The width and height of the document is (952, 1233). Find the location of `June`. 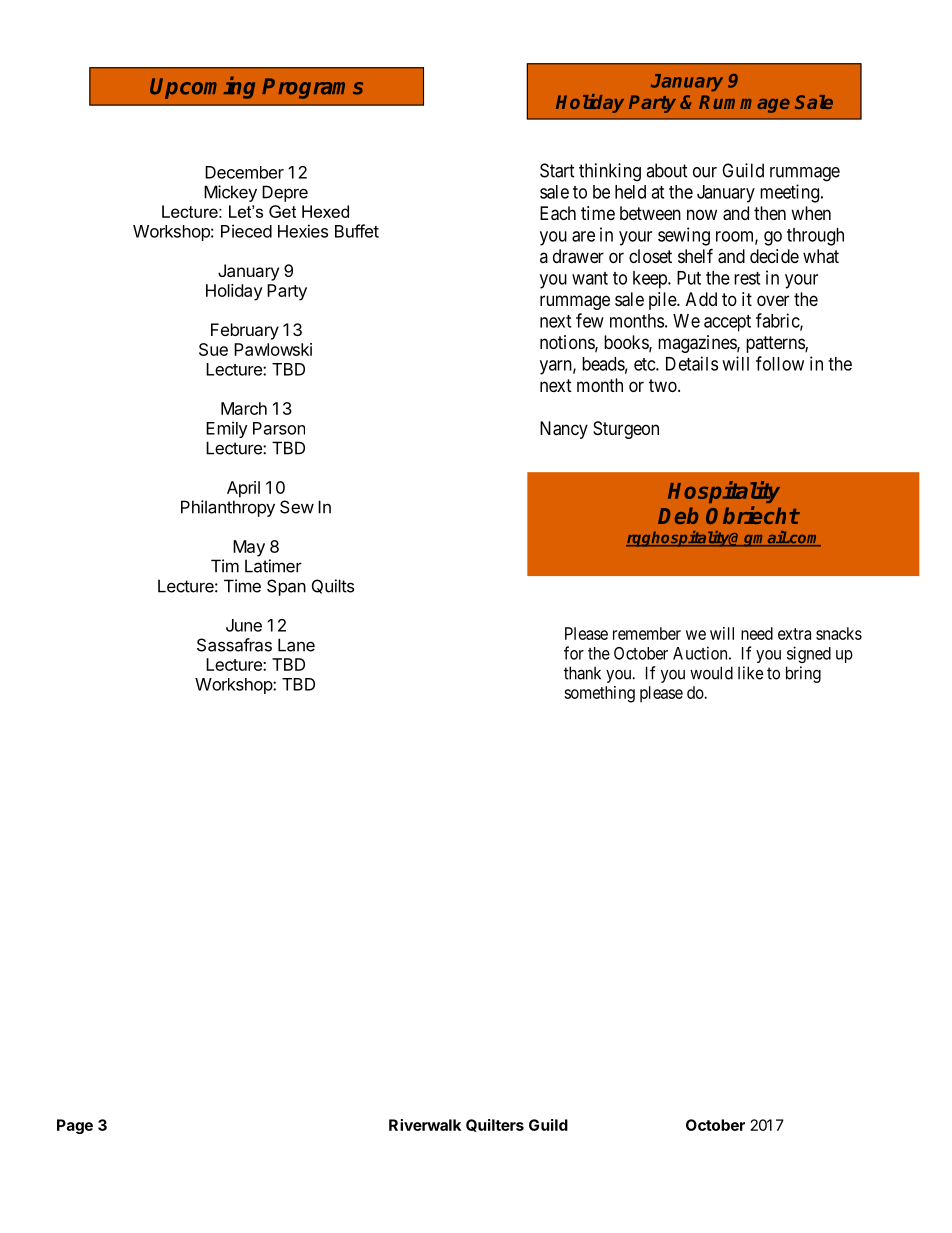

June is located at coordinates (244, 625).
